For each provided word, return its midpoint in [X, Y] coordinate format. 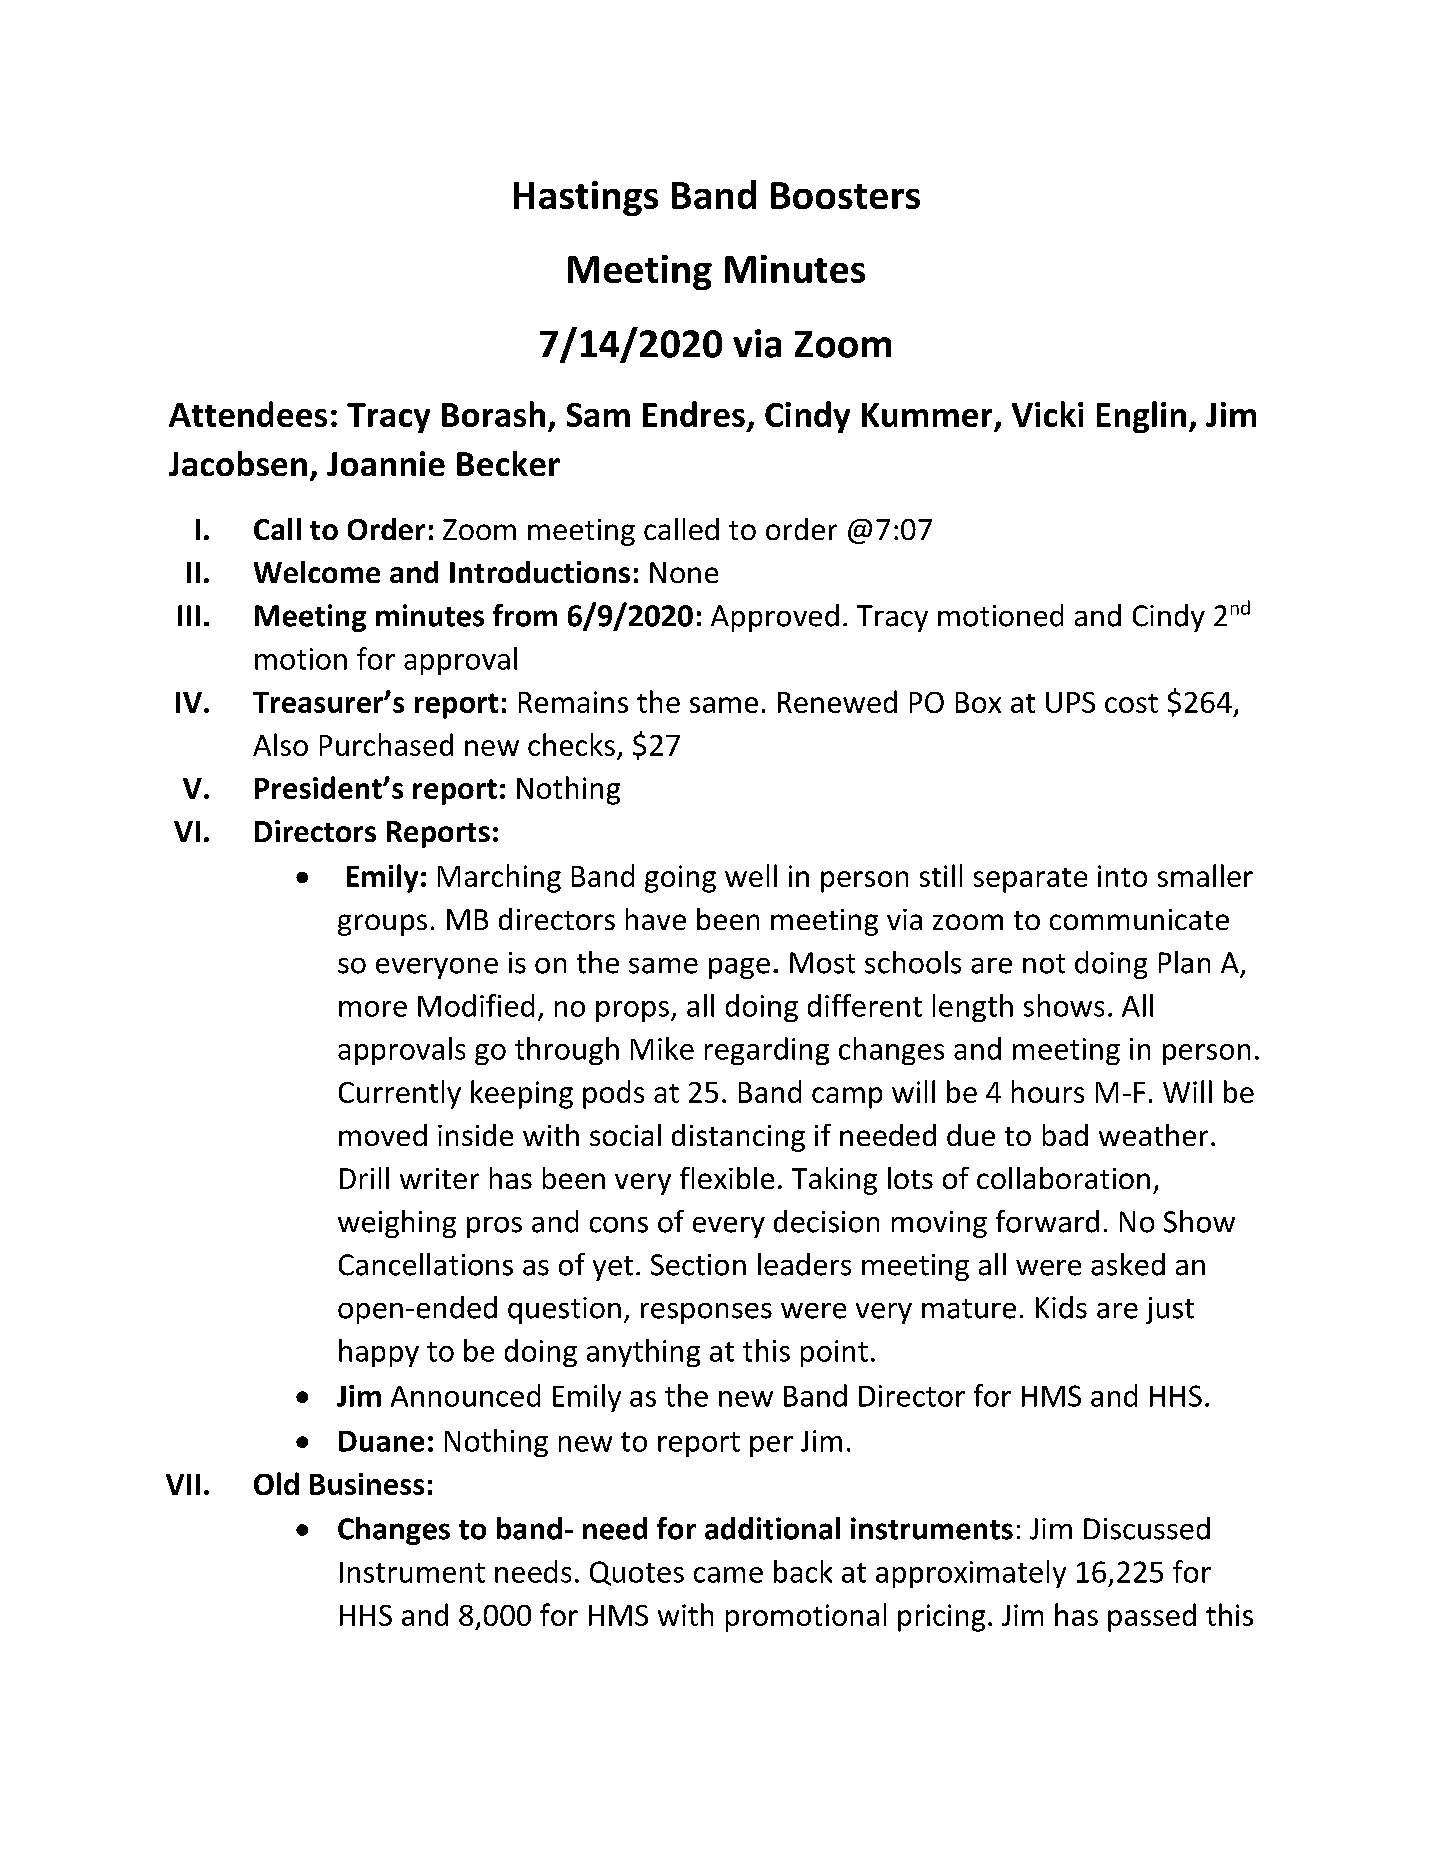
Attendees [248, 414]
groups [382, 925]
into [1122, 876]
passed [1152, 1617]
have [656, 919]
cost [1131, 703]
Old [276, 1483]
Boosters [845, 195]
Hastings [586, 198]
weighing [397, 1224]
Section [698, 1265]
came [728, 1575]
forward [1047, 1221]
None [684, 572]
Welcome [317, 572]
